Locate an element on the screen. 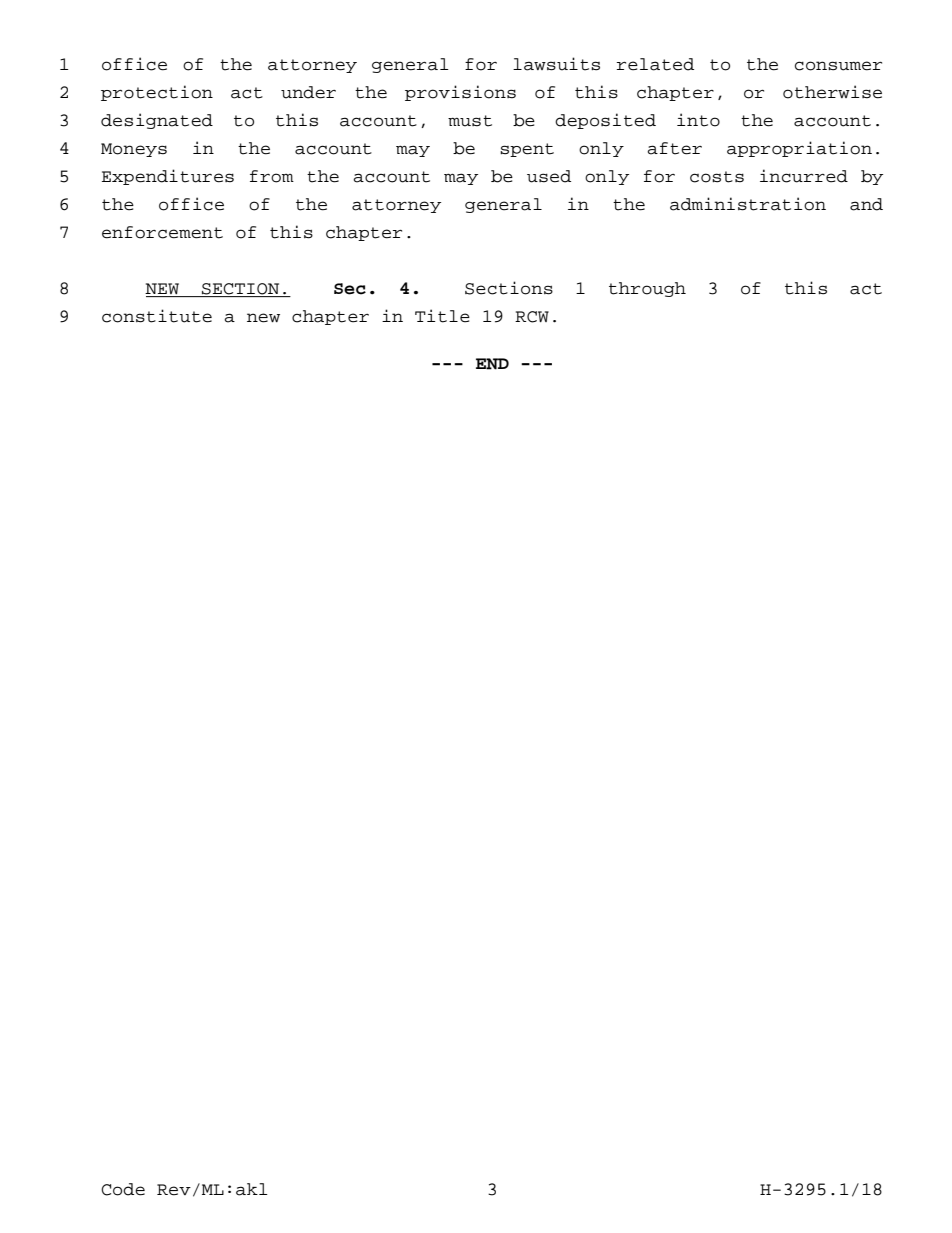  Expenditures is located at coordinates (168, 177).
